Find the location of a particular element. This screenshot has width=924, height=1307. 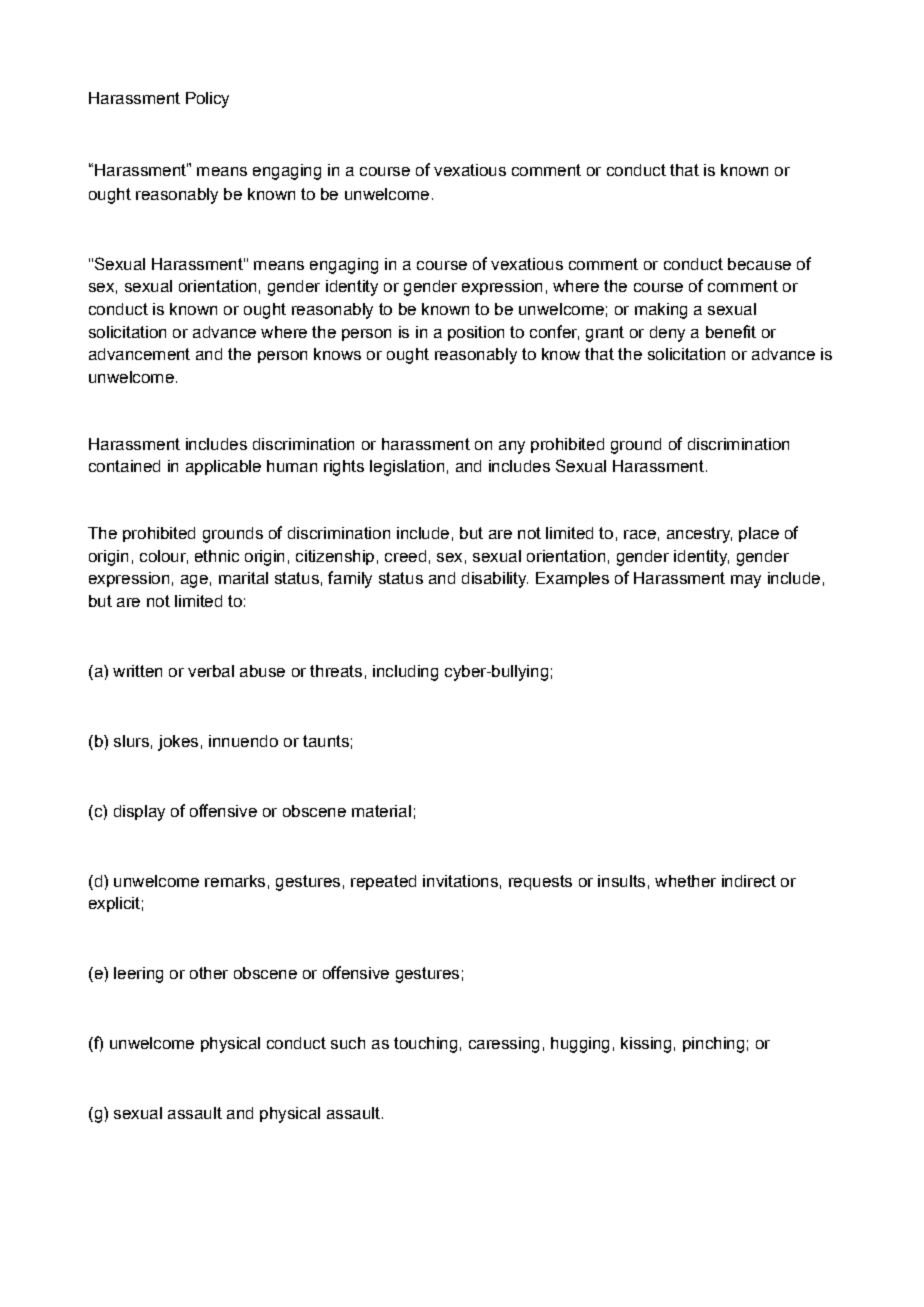

other is located at coordinates (209, 973).
